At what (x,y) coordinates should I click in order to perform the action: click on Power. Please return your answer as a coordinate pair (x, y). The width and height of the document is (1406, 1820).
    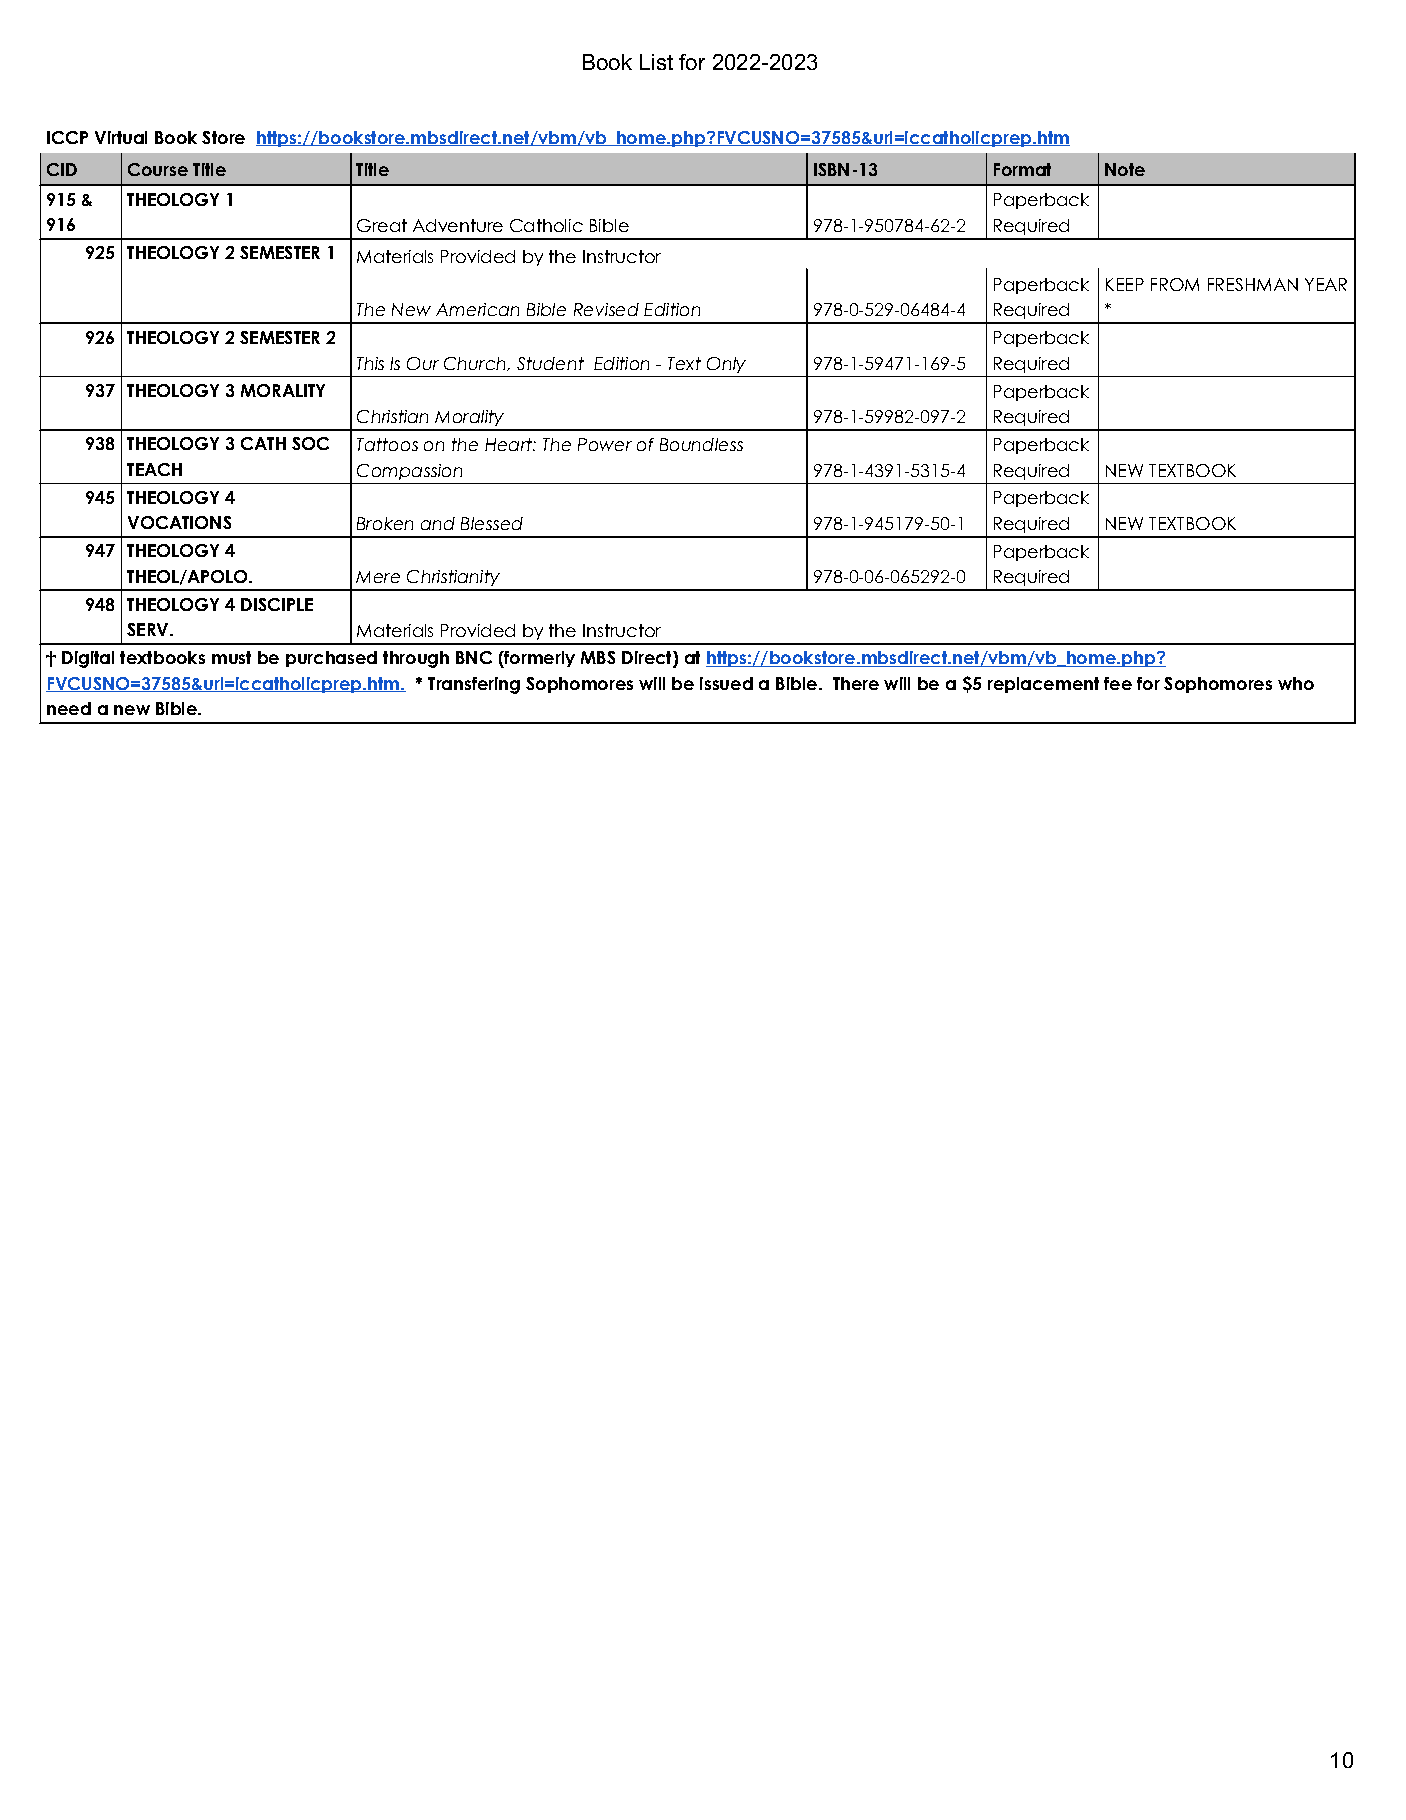
    Looking at the image, I should click on (605, 444).
